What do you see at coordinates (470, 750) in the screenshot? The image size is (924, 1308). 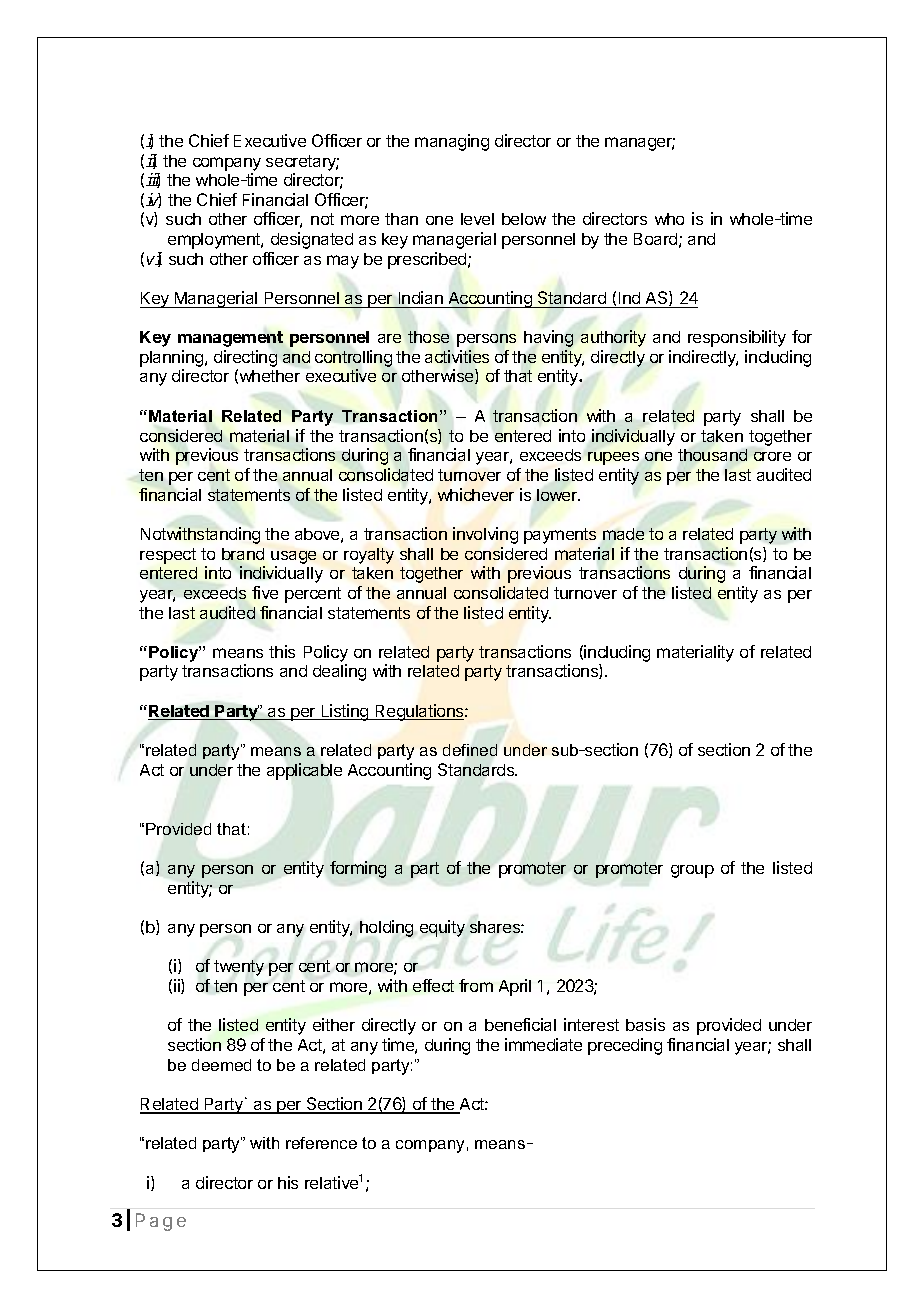 I see `defined` at bounding box center [470, 750].
